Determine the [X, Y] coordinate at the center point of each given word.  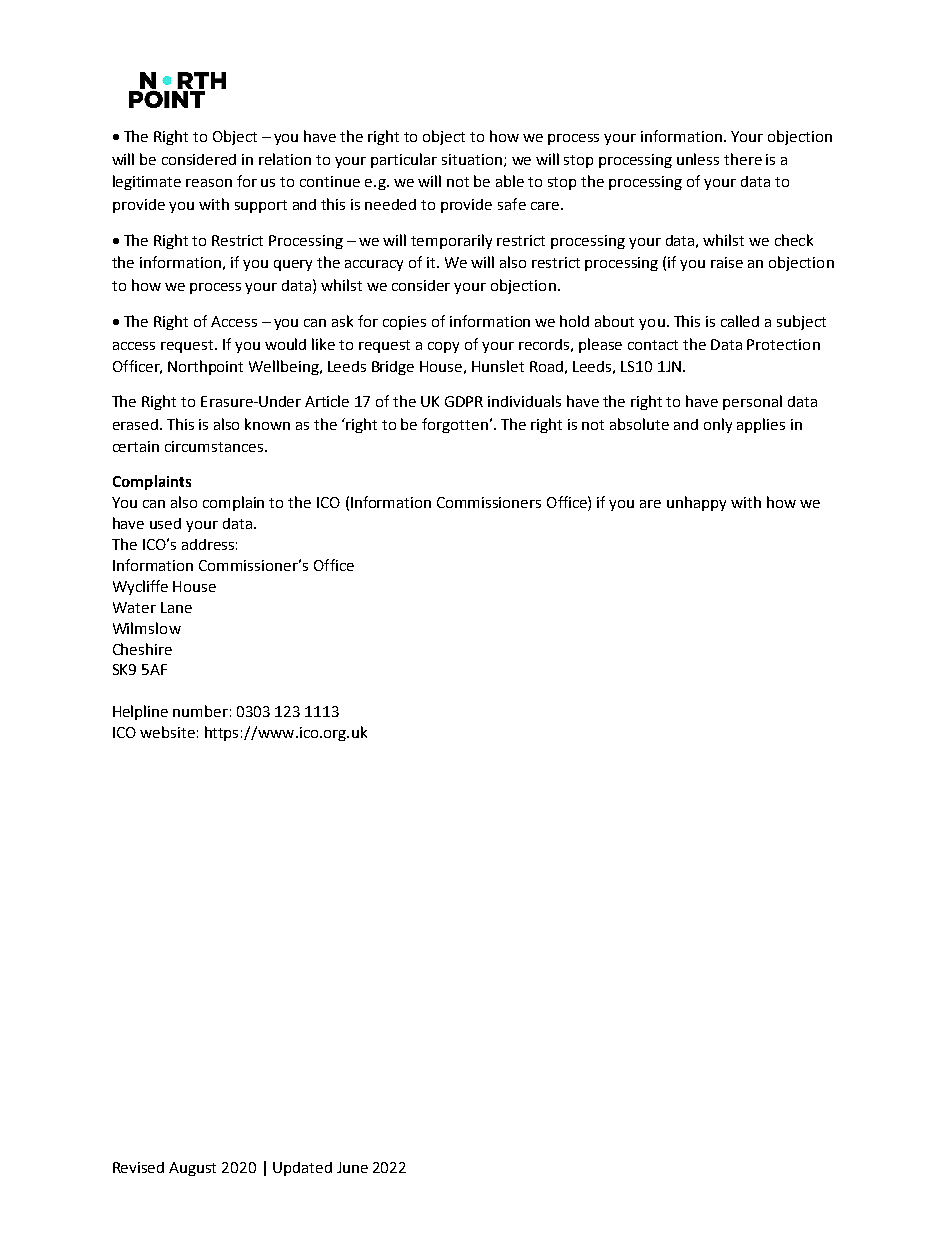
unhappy [696, 503]
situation [472, 159]
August [192, 1169]
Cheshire [142, 649]
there [743, 159]
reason [209, 183]
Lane [176, 607]
